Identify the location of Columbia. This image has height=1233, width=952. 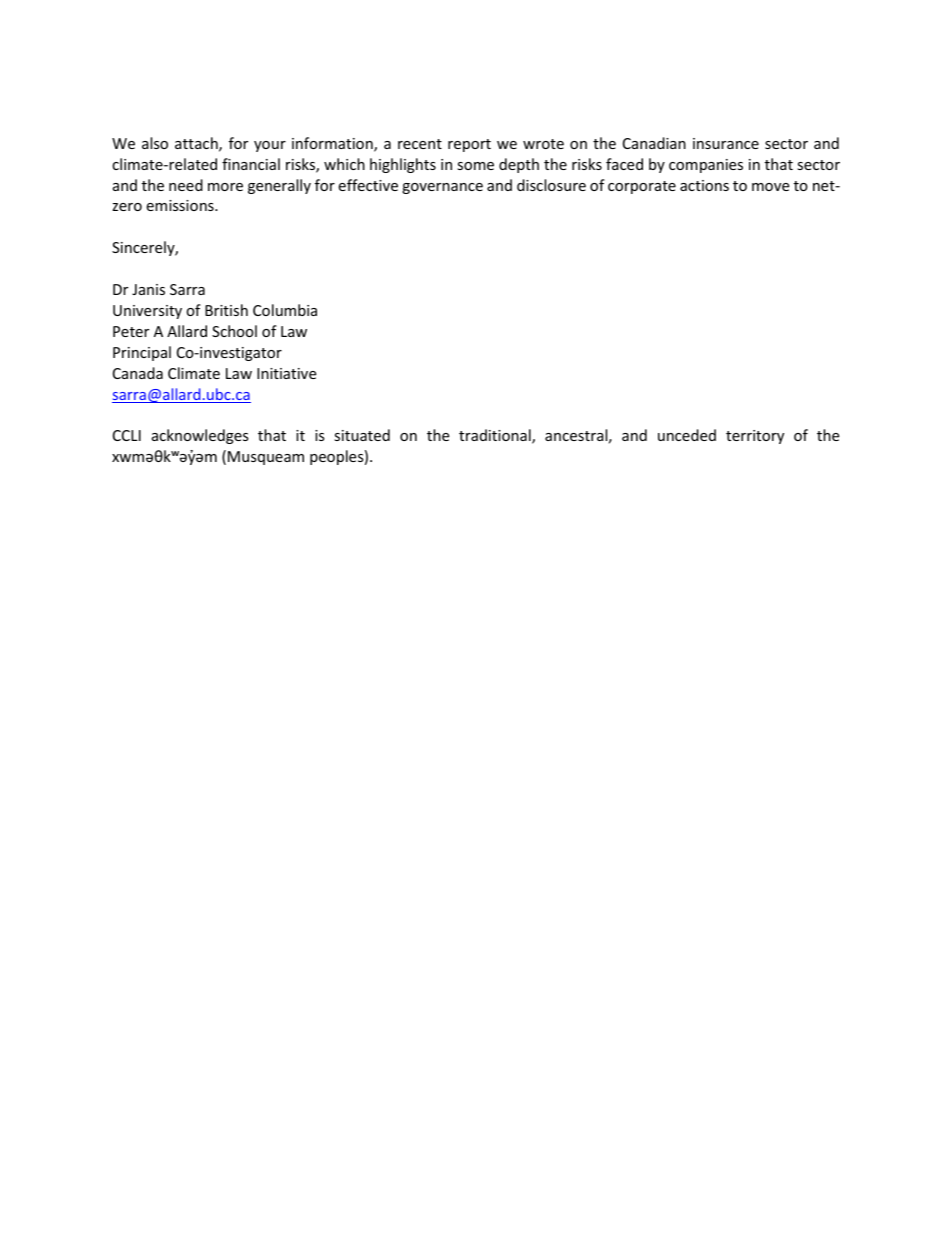
(285, 310).
